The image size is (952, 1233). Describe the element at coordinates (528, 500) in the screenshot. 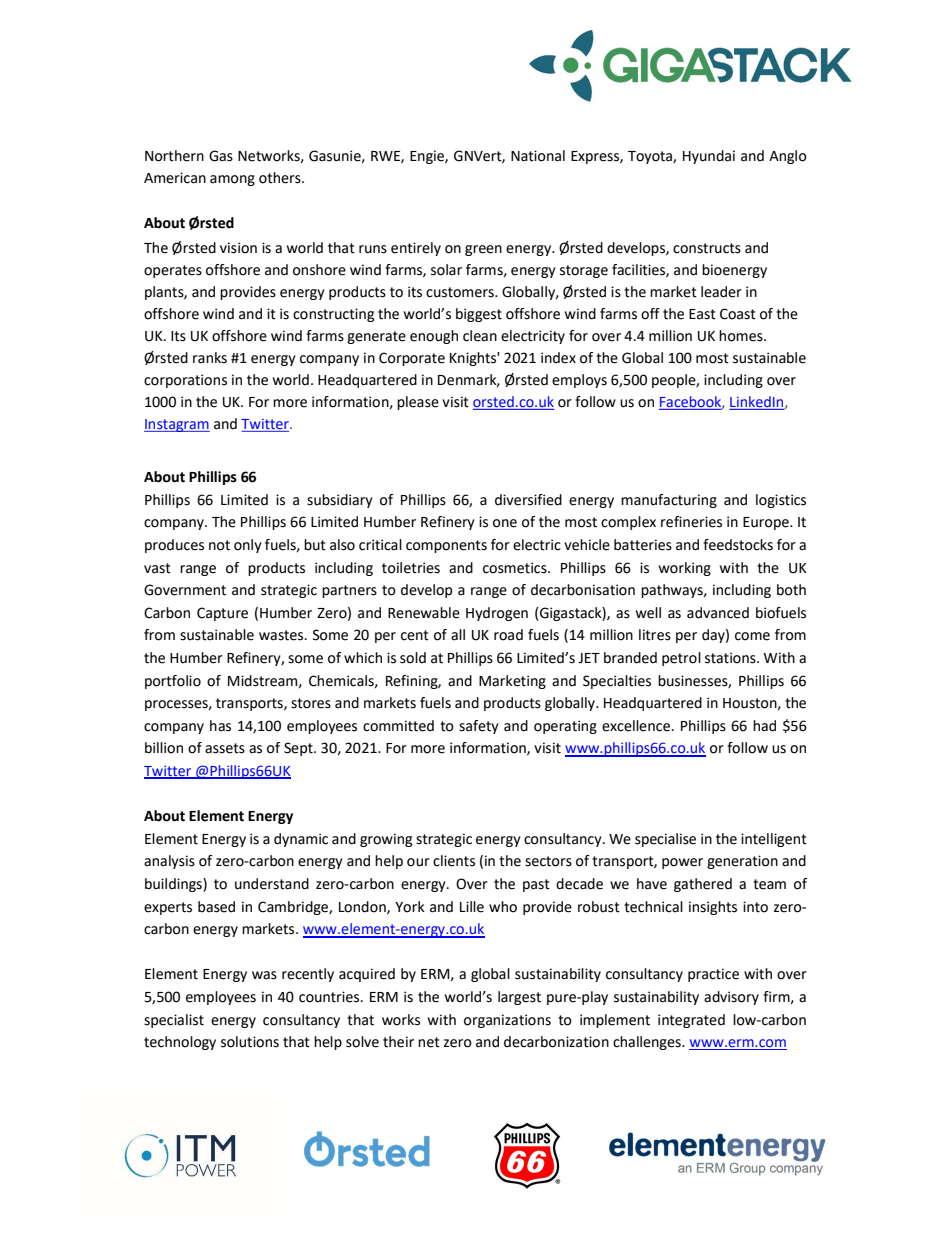

I see `diversified` at that location.
